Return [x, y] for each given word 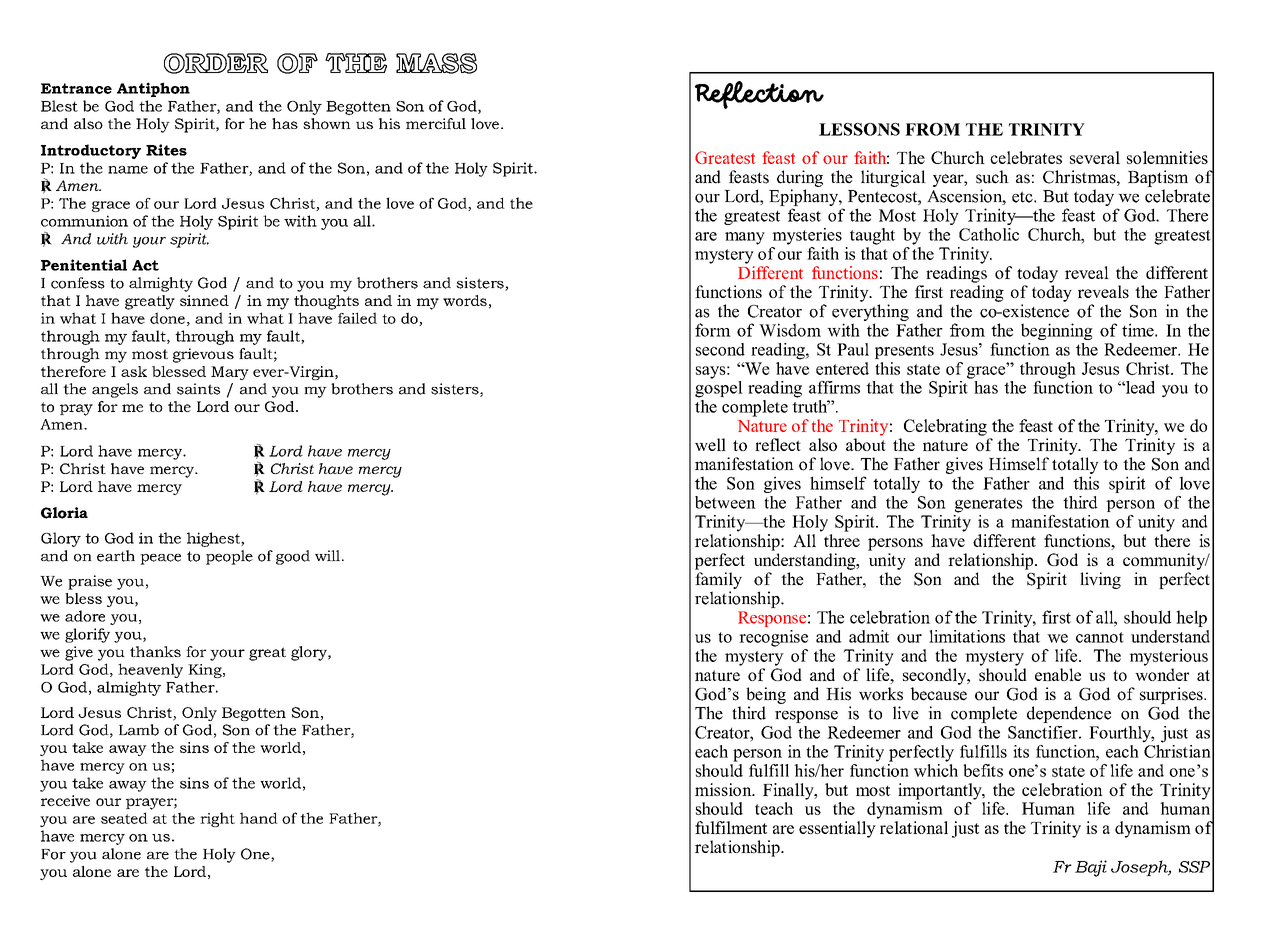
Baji [1091, 868]
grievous [203, 355]
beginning [1057, 331]
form [713, 330]
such [992, 177]
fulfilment [731, 827]
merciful [436, 123]
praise [90, 582]
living [1100, 580]
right [217, 819]
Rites [166, 150]
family [718, 580]
